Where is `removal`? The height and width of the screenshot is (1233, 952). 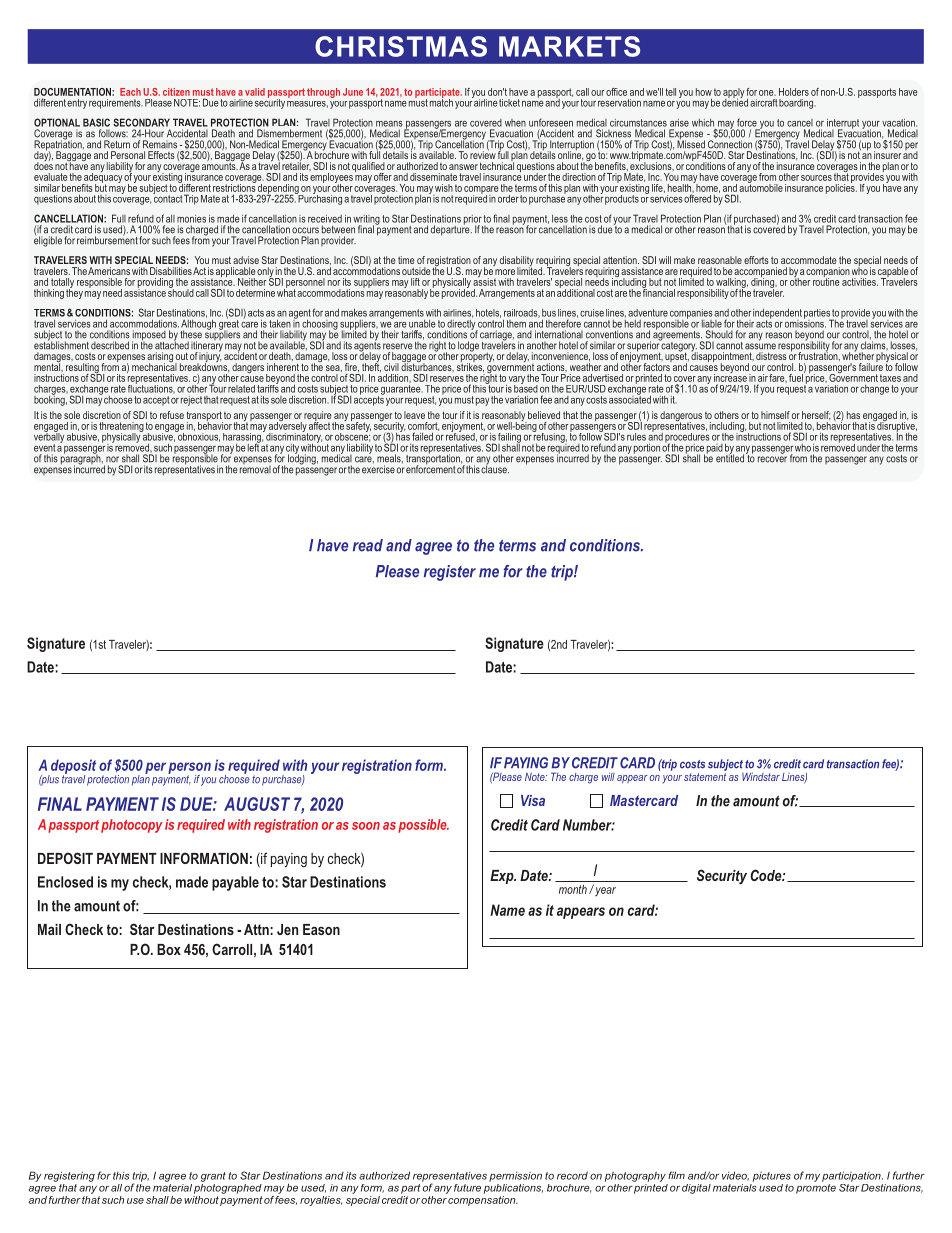
removal is located at coordinates (255, 468).
